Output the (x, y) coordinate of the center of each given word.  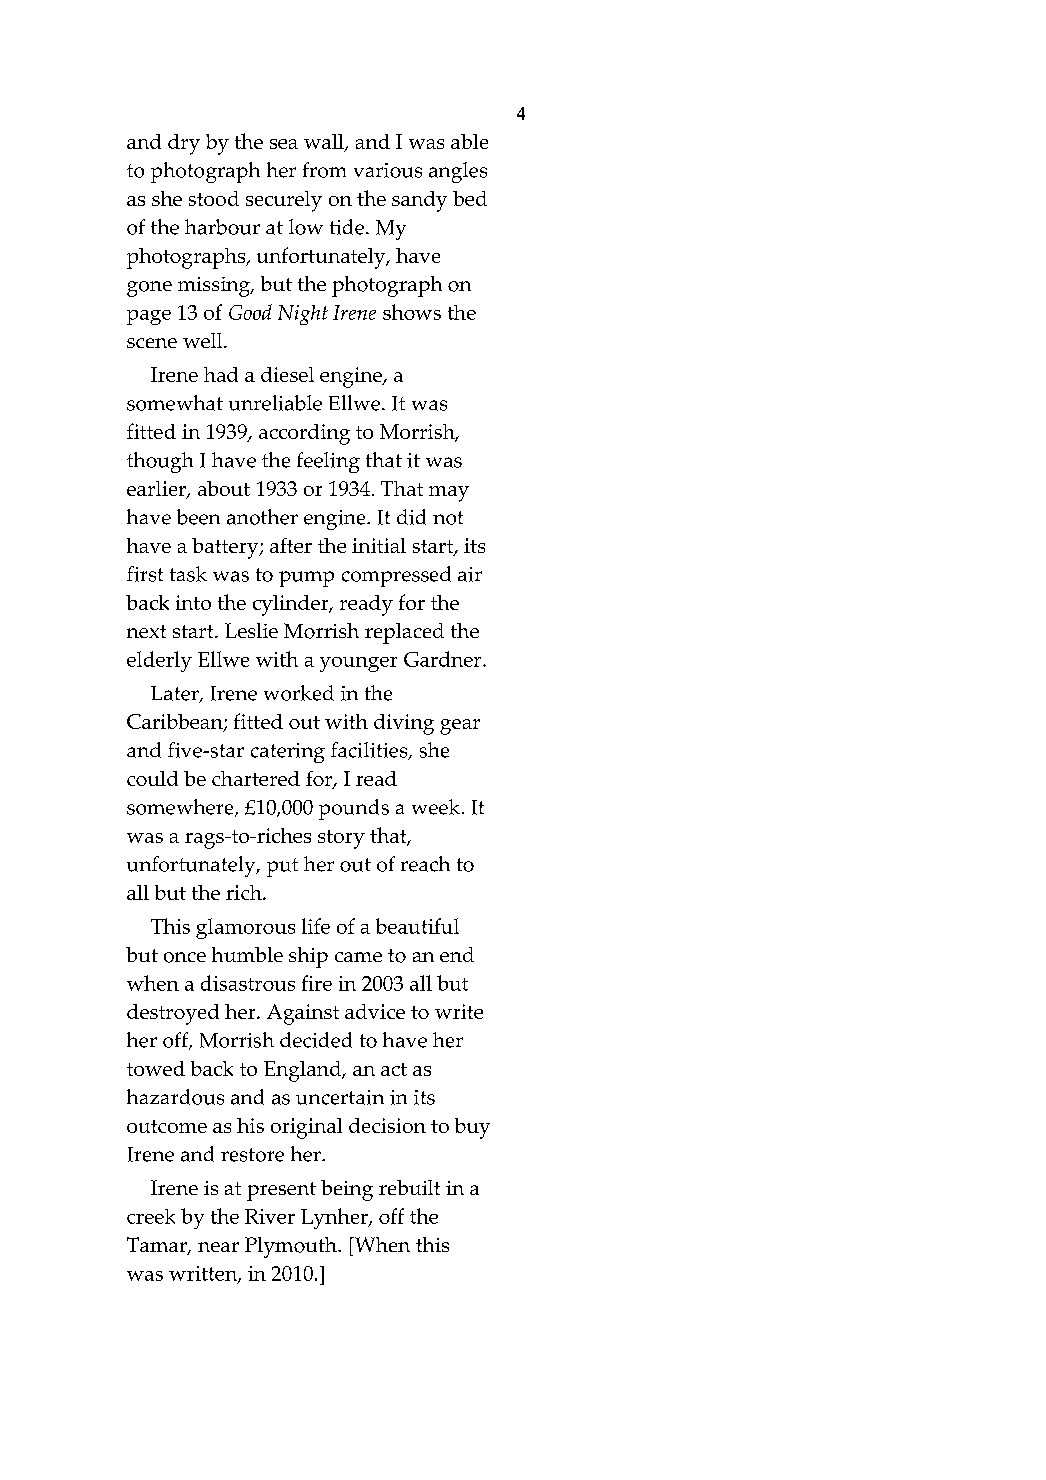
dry (184, 144)
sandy (419, 201)
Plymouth (292, 1247)
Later (176, 694)
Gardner (444, 659)
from (324, 170)
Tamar (158, 1246)
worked (299, 693)
